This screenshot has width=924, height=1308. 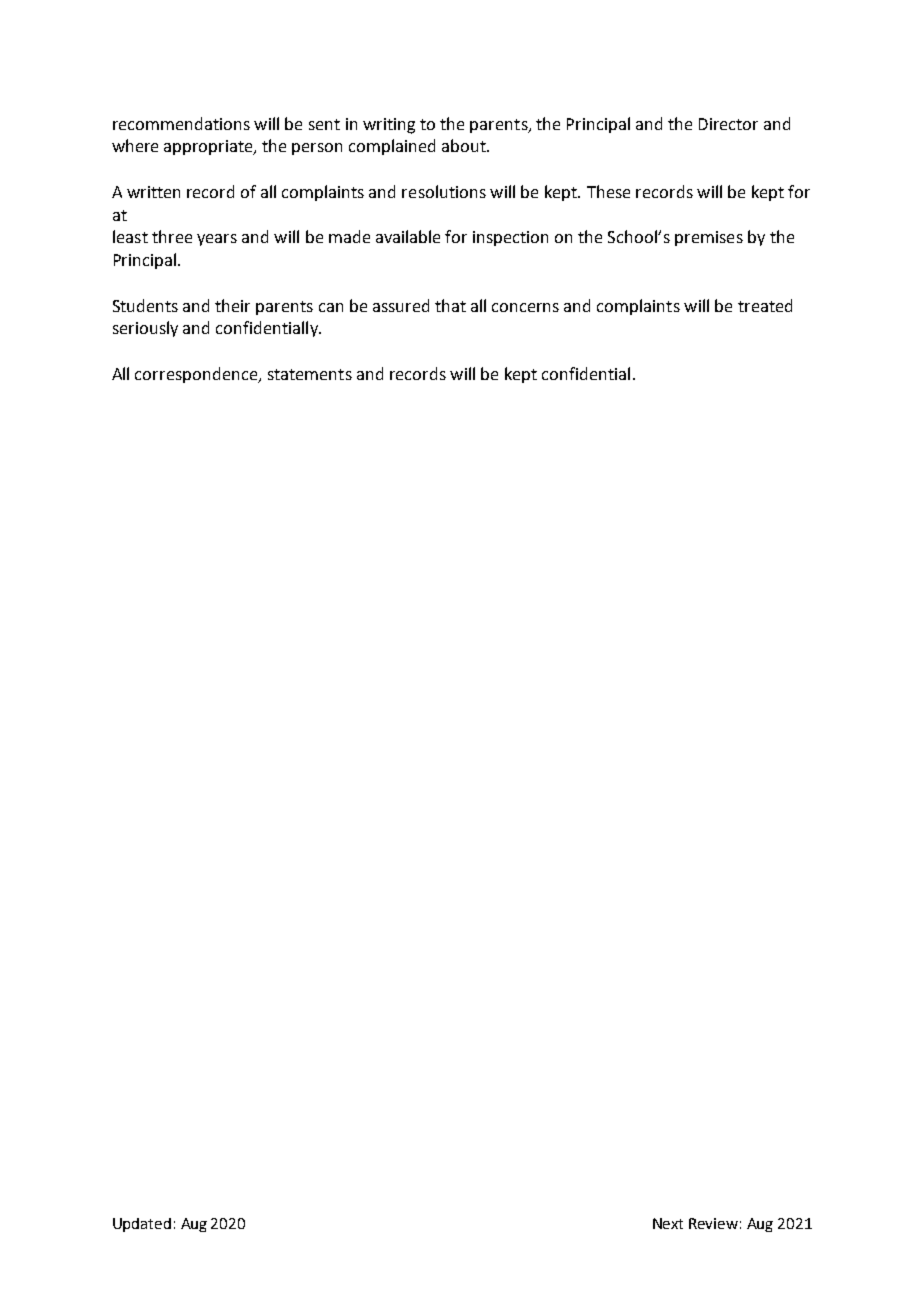 I want to click on statements, so click(x=310, y=374).
